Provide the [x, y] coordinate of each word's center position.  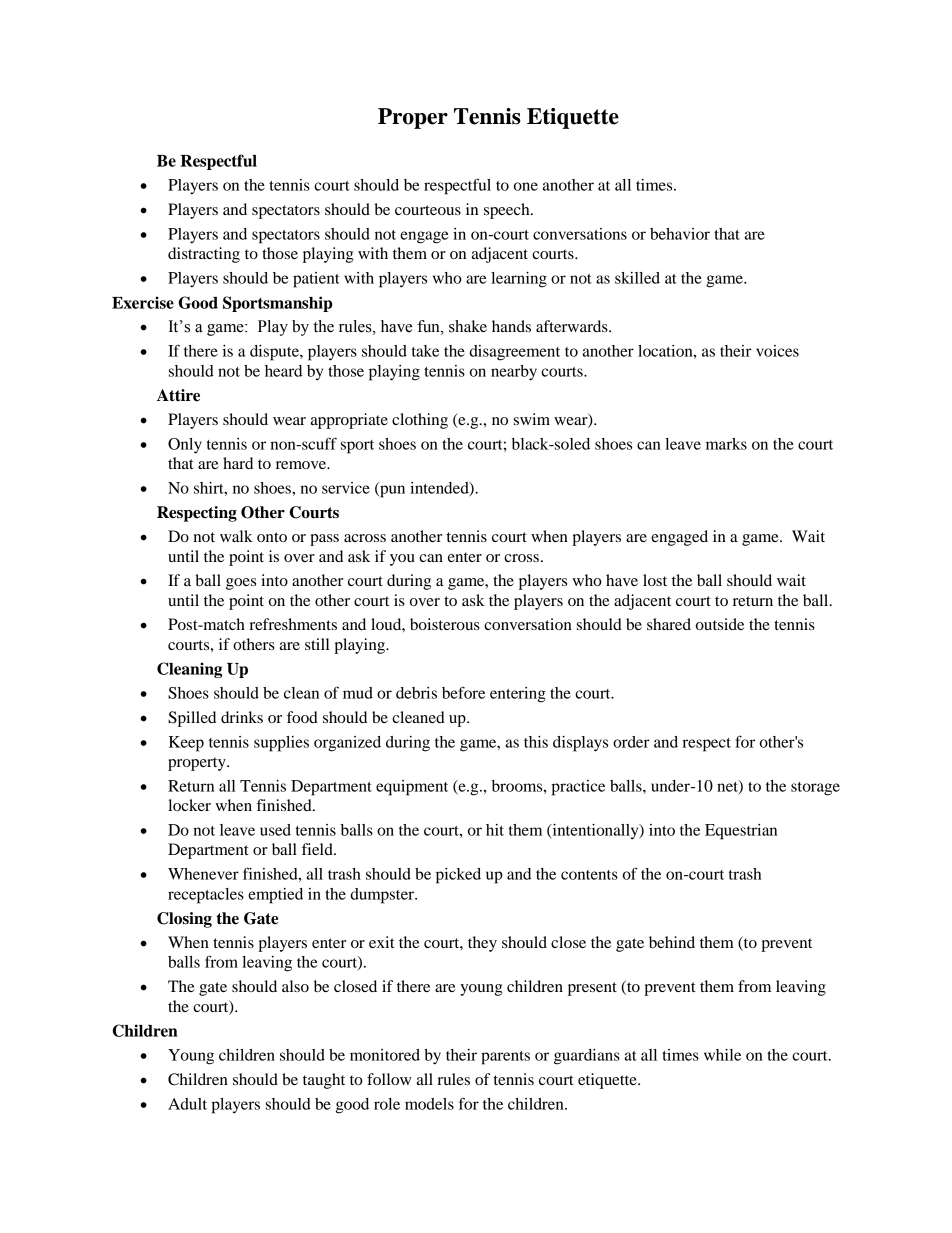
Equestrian [741, 832]
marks [726, 444]
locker [189, 805]
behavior [680, 234]
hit [495, 830]
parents [505, 1058]
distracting [204, 255]
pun [391, 490]
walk [236, 536]
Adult [187, 1104]
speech [508, 211]
